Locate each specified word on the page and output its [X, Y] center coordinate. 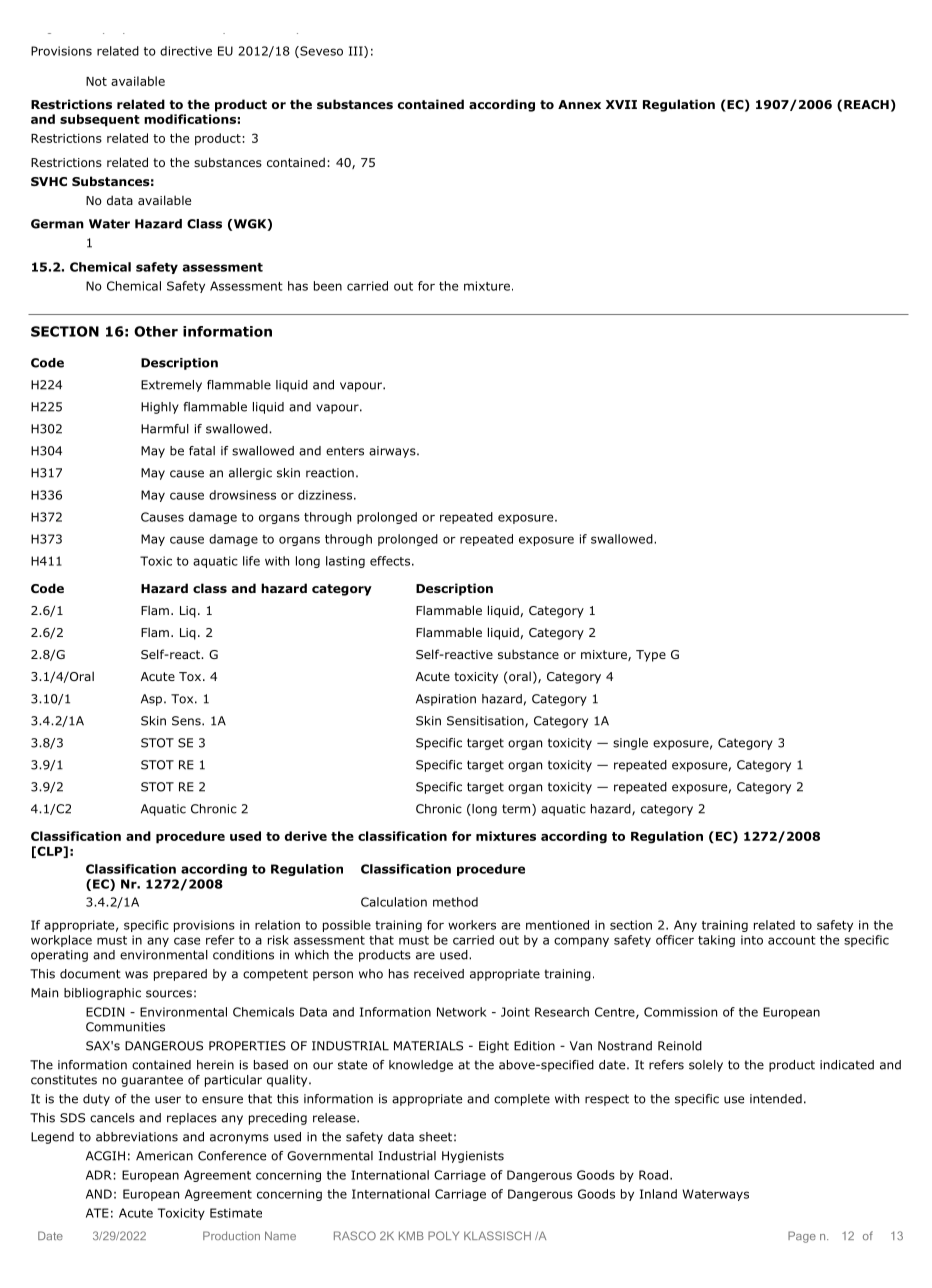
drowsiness [242, 495]
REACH [866, 104]
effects [390, 561]
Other [156, 331]
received [439, 974]
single [630, 744]
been [328, 286]
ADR [99, 1175]
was [136, 975]
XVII [621, 104]
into [752, 940]
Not [96, 81]
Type [651, 656]
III [357, 52]
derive [306, 836]
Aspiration [446, 700]
